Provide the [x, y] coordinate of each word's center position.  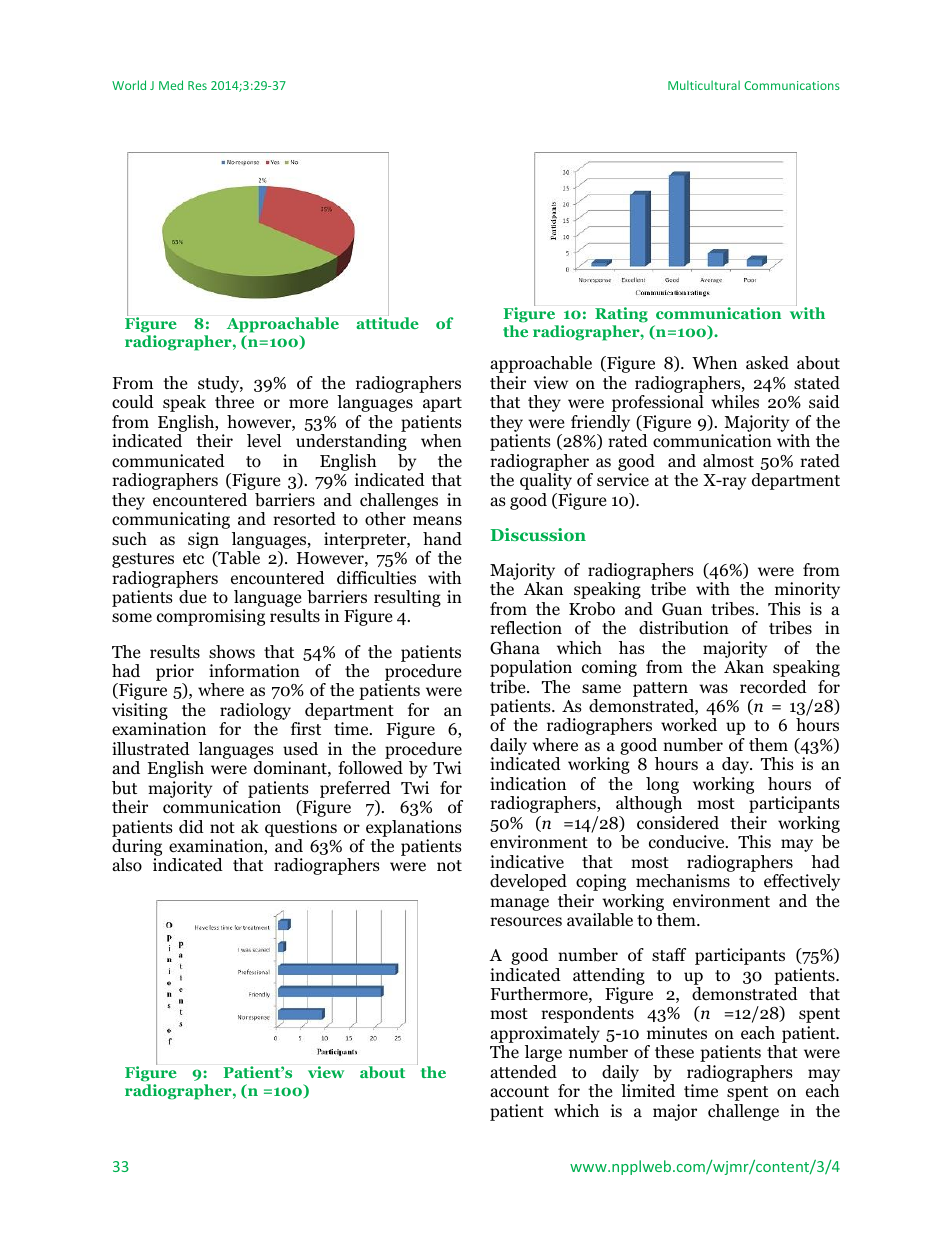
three [234, 402]
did [191, 826]
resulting [407, 598]
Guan [682, 609]
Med [171, 85]
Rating [621, 315]
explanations [414, 828]
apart [442, 404]
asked [767, 363]
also [127, 865]
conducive [688, 842]
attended [523, 1072]
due [192, 597]
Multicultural [704, 85]
